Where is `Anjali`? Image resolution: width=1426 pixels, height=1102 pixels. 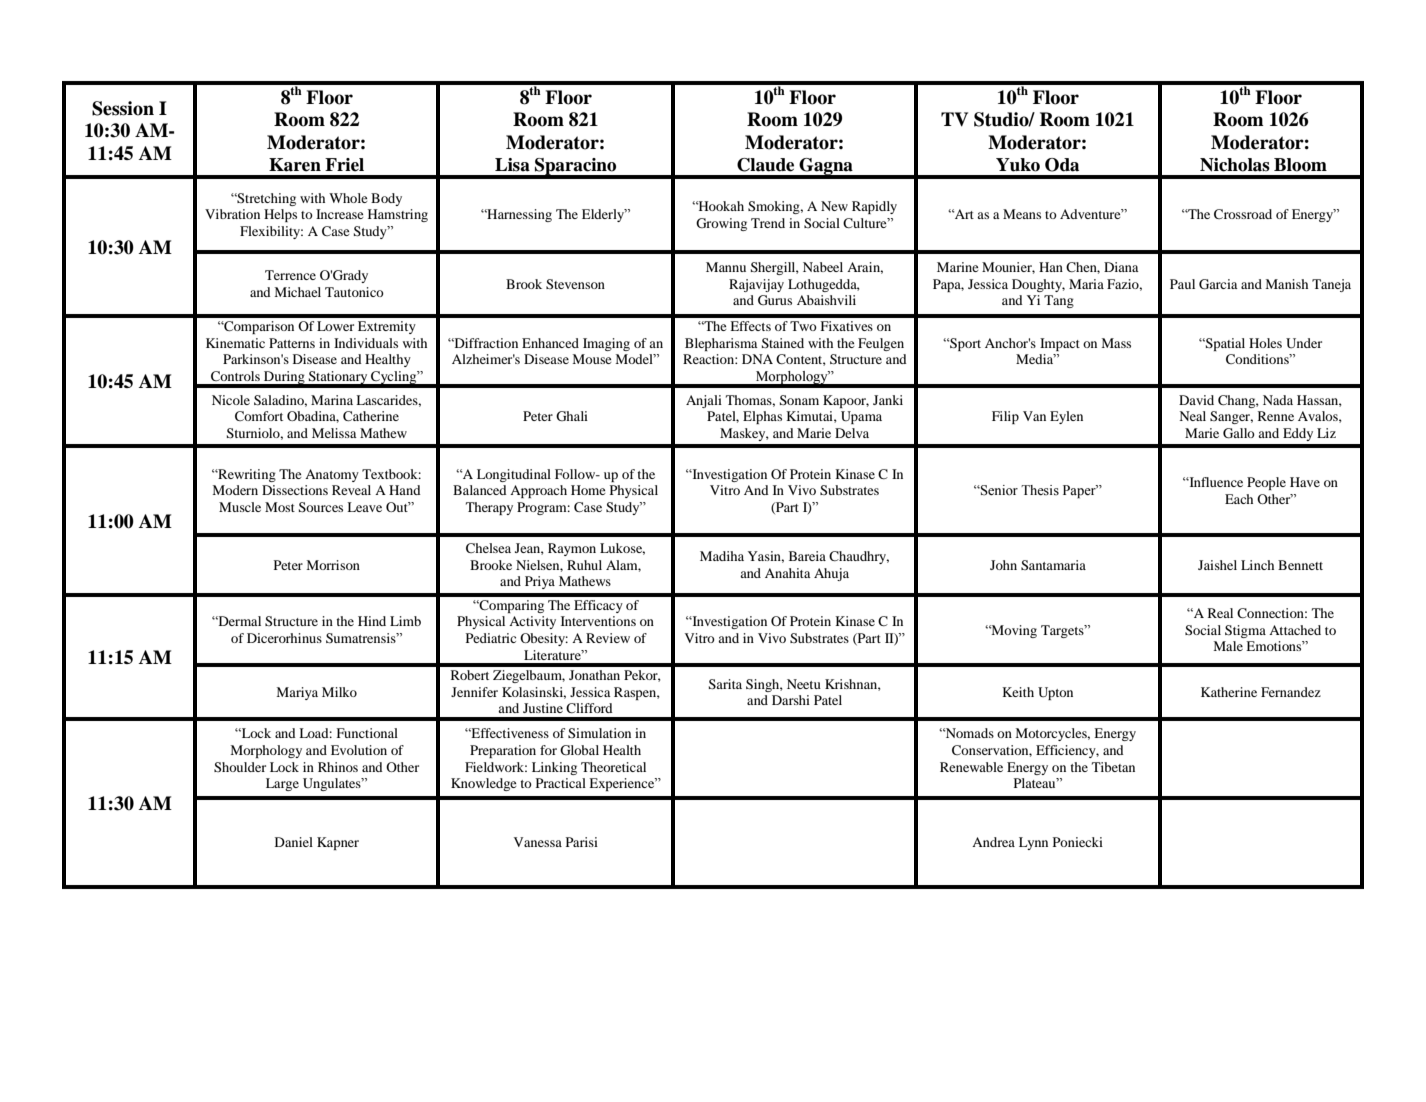
Anjali is located at coordinates (704, 401).
